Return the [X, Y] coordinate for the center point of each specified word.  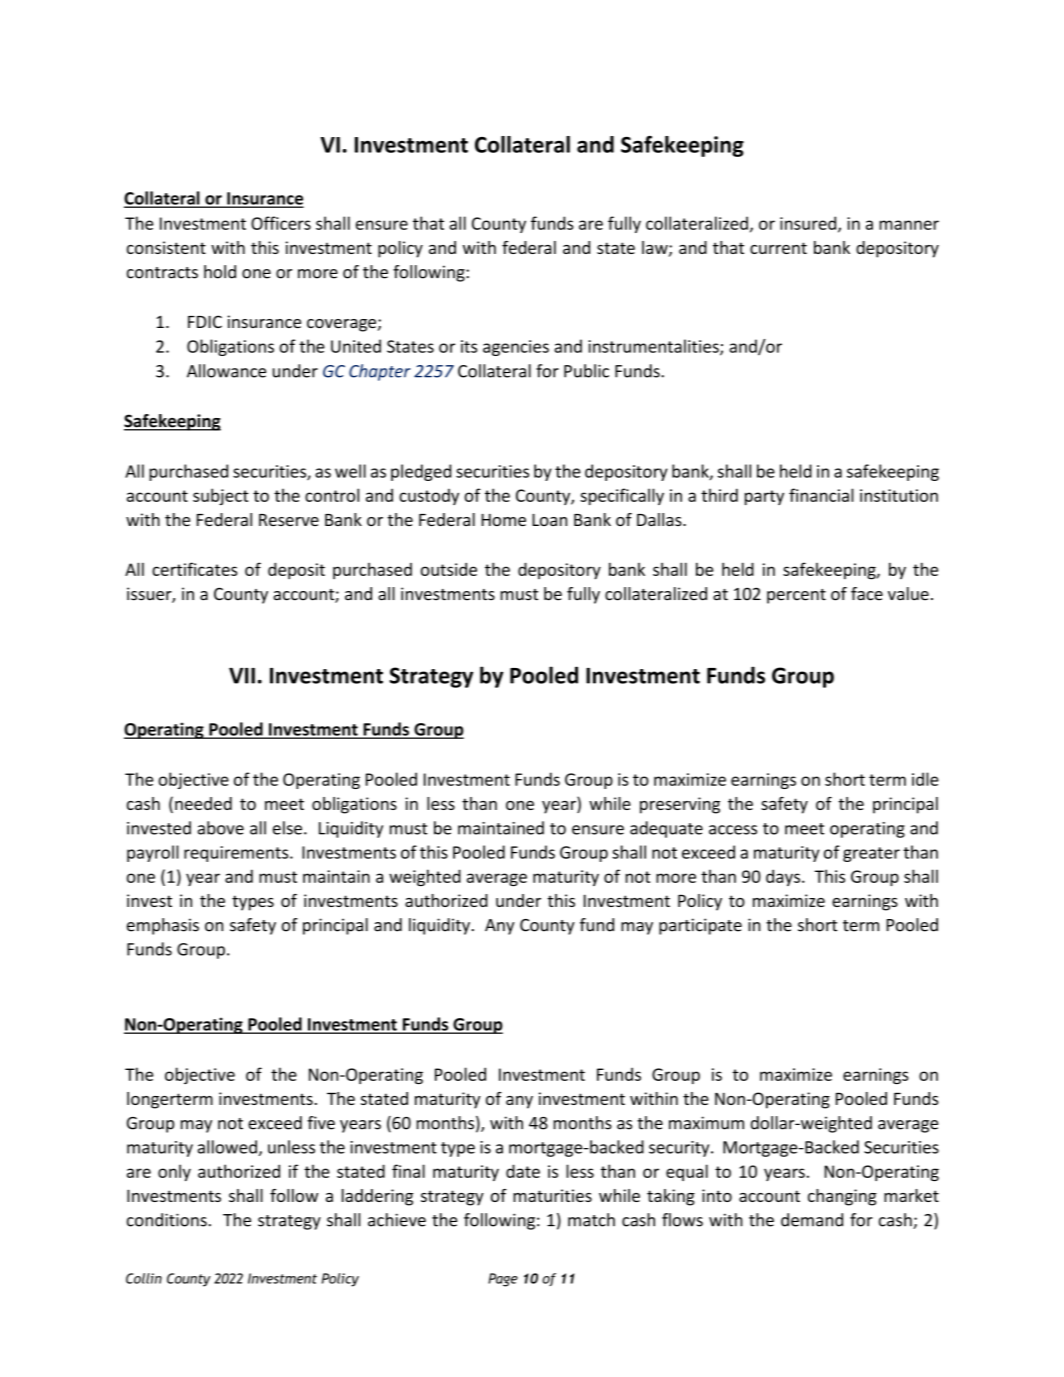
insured [809, 224]
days [784, 877]
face [867, 594]
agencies [516, 348]
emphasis [163, 926]
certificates [195, 569]
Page [503, 1280]
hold [220, 272]
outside [449, 569]
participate [700, 926]
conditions [167, 1220]
